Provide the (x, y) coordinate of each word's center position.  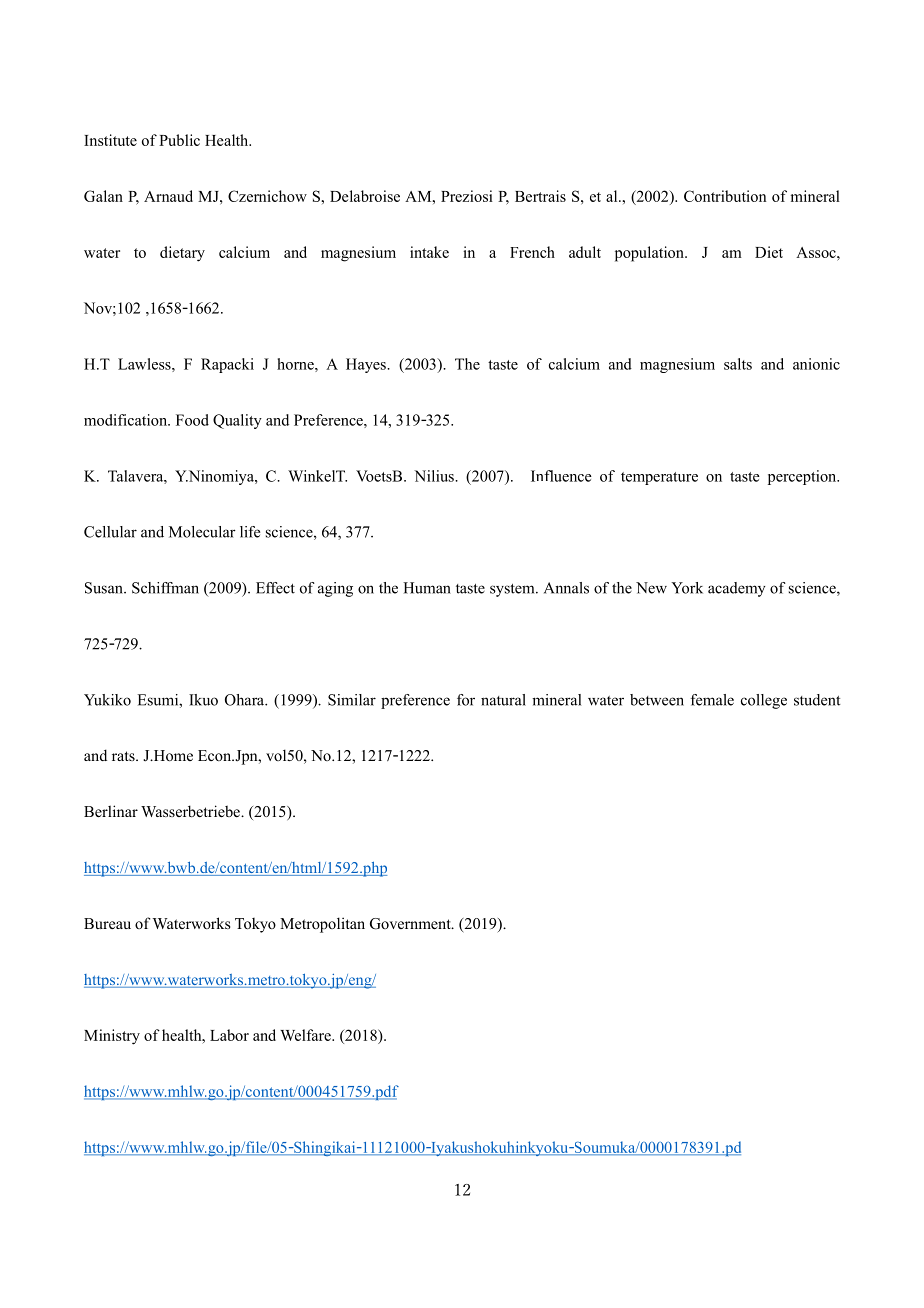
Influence (561, 476)
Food (192, 420)
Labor (229, 1035)
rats (124, 756)
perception (803, 477)
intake (429, 252)
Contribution (725, 196)
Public (179, 140)
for (466, 700)
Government (411, 924)
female (712, 700)
